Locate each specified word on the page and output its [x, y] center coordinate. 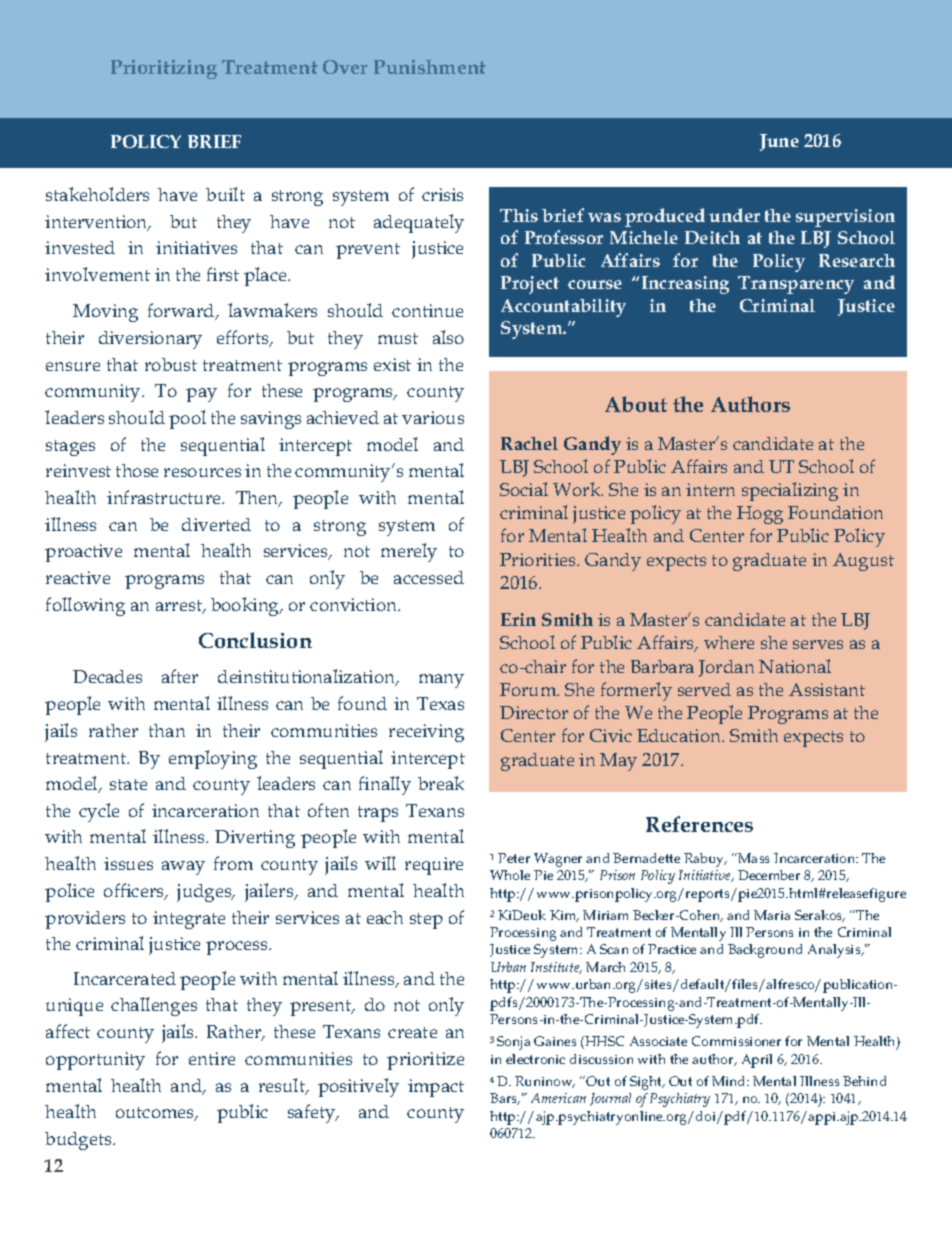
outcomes [156, 1114]
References [699, 824]
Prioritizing [164, 69]
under [734, 215]
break [441, 783]
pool [187, 419]
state [128, 784]
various [433, 417]
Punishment [430, 66]
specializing [790, 491]
